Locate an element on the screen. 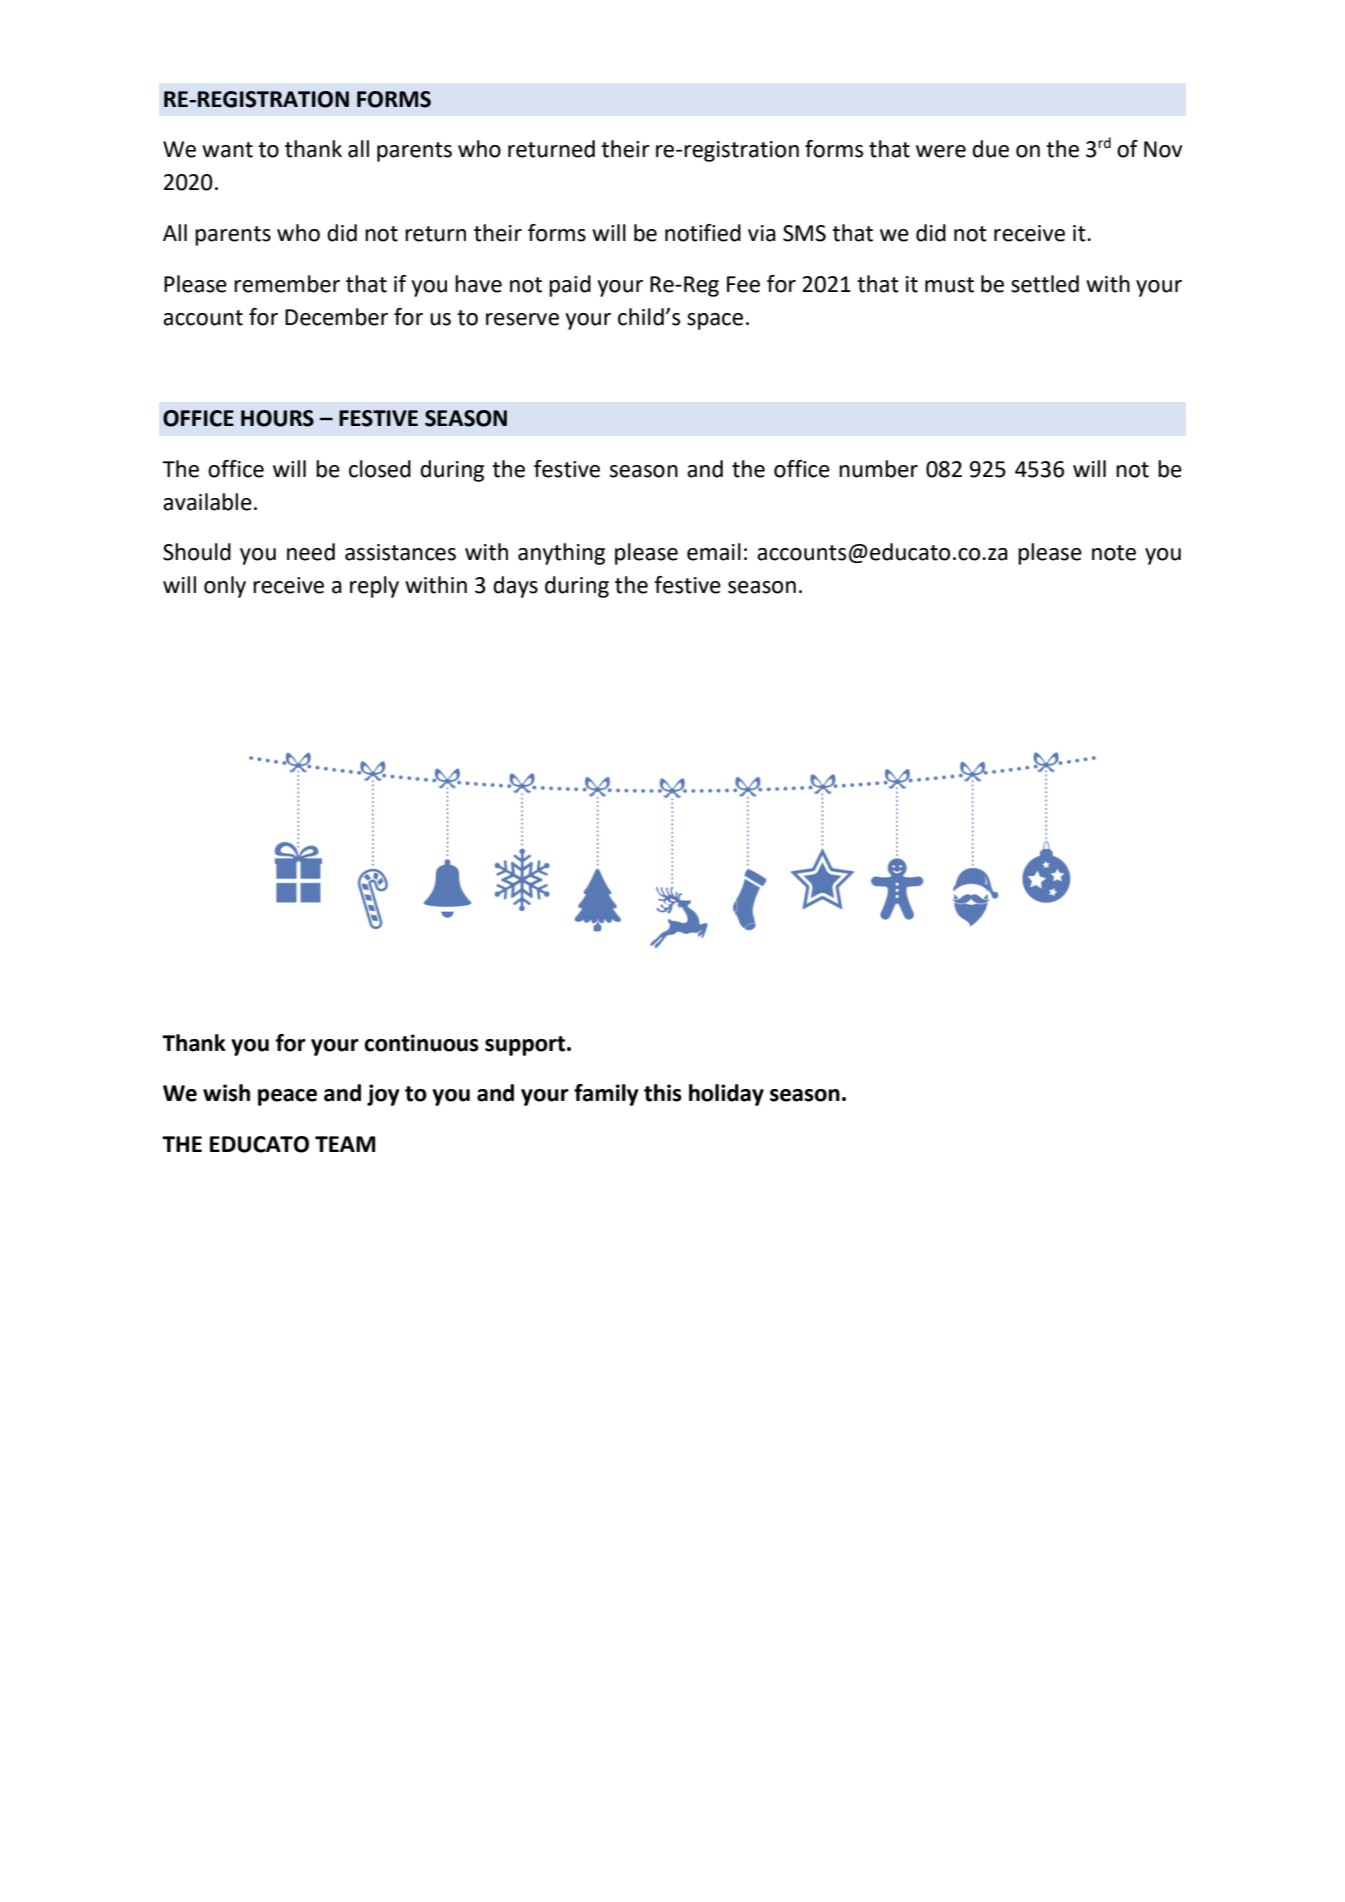  notified is located at coordinates (703, 233).
